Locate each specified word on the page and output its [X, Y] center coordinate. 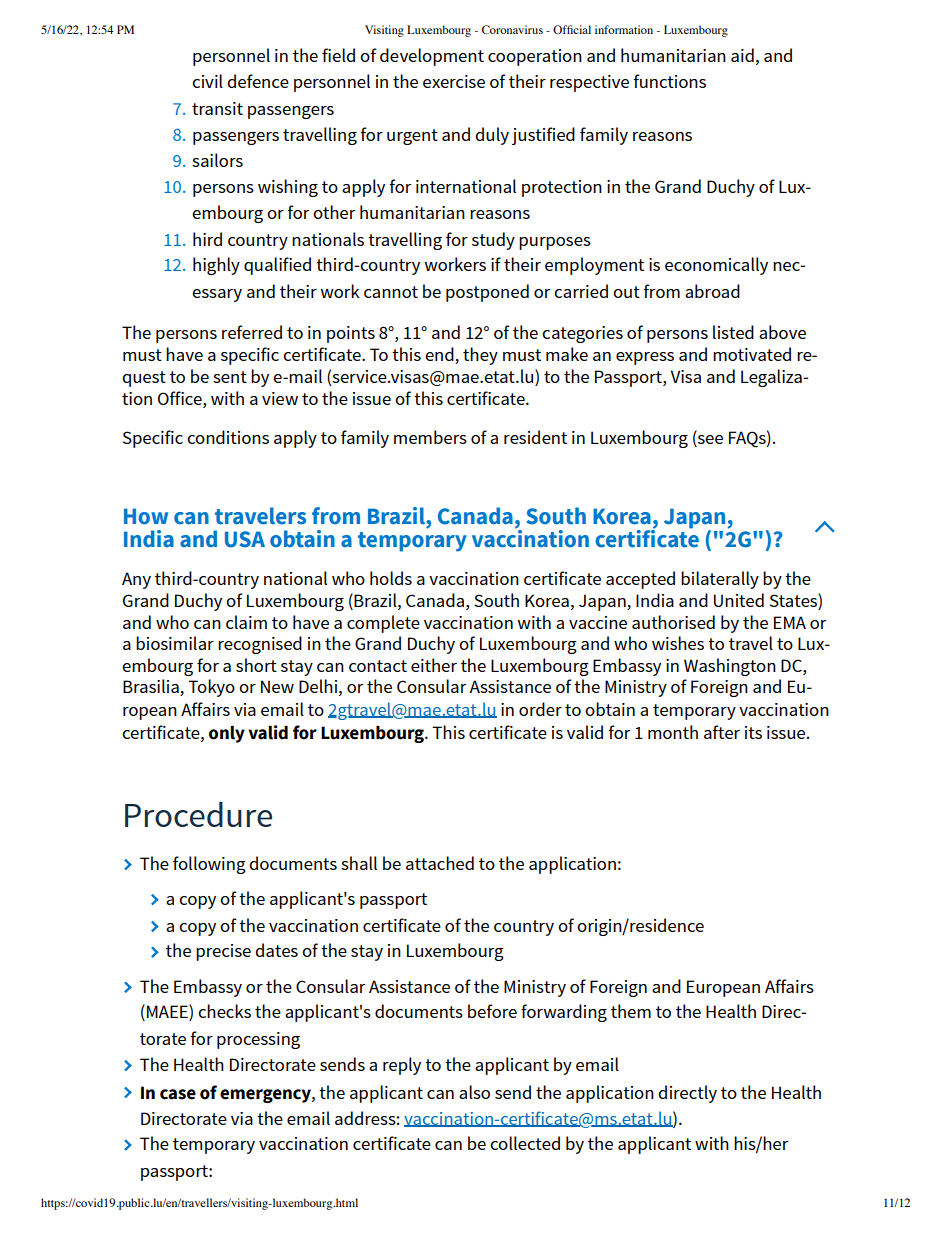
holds [391, 578]
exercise [454, 81]
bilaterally [720, 580]
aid [742, 55]
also [474, 1092]
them [631, 1011]
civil [207, 81]
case [178, 1094]
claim [246, 622]
